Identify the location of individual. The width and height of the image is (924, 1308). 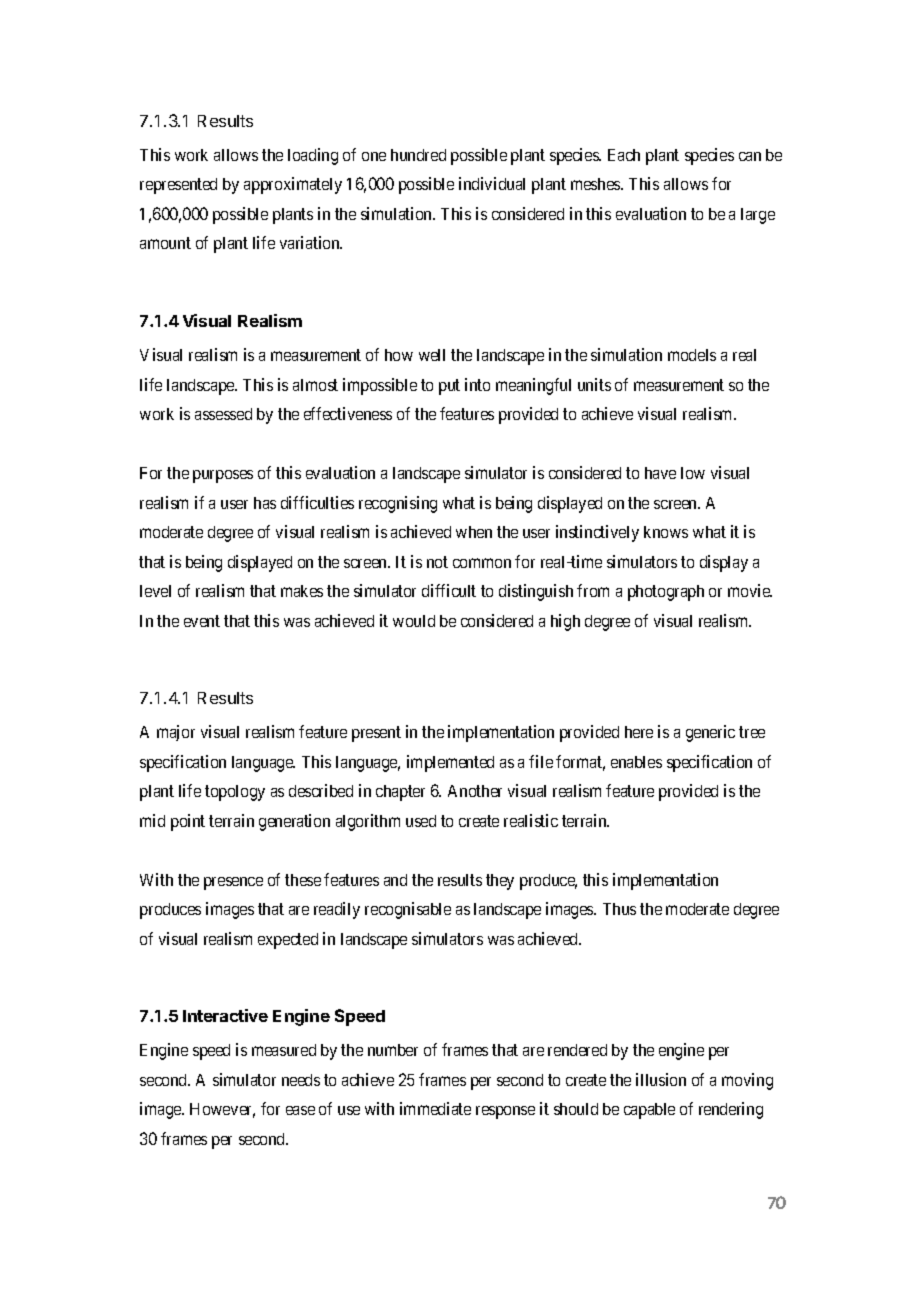
(492, 183).
